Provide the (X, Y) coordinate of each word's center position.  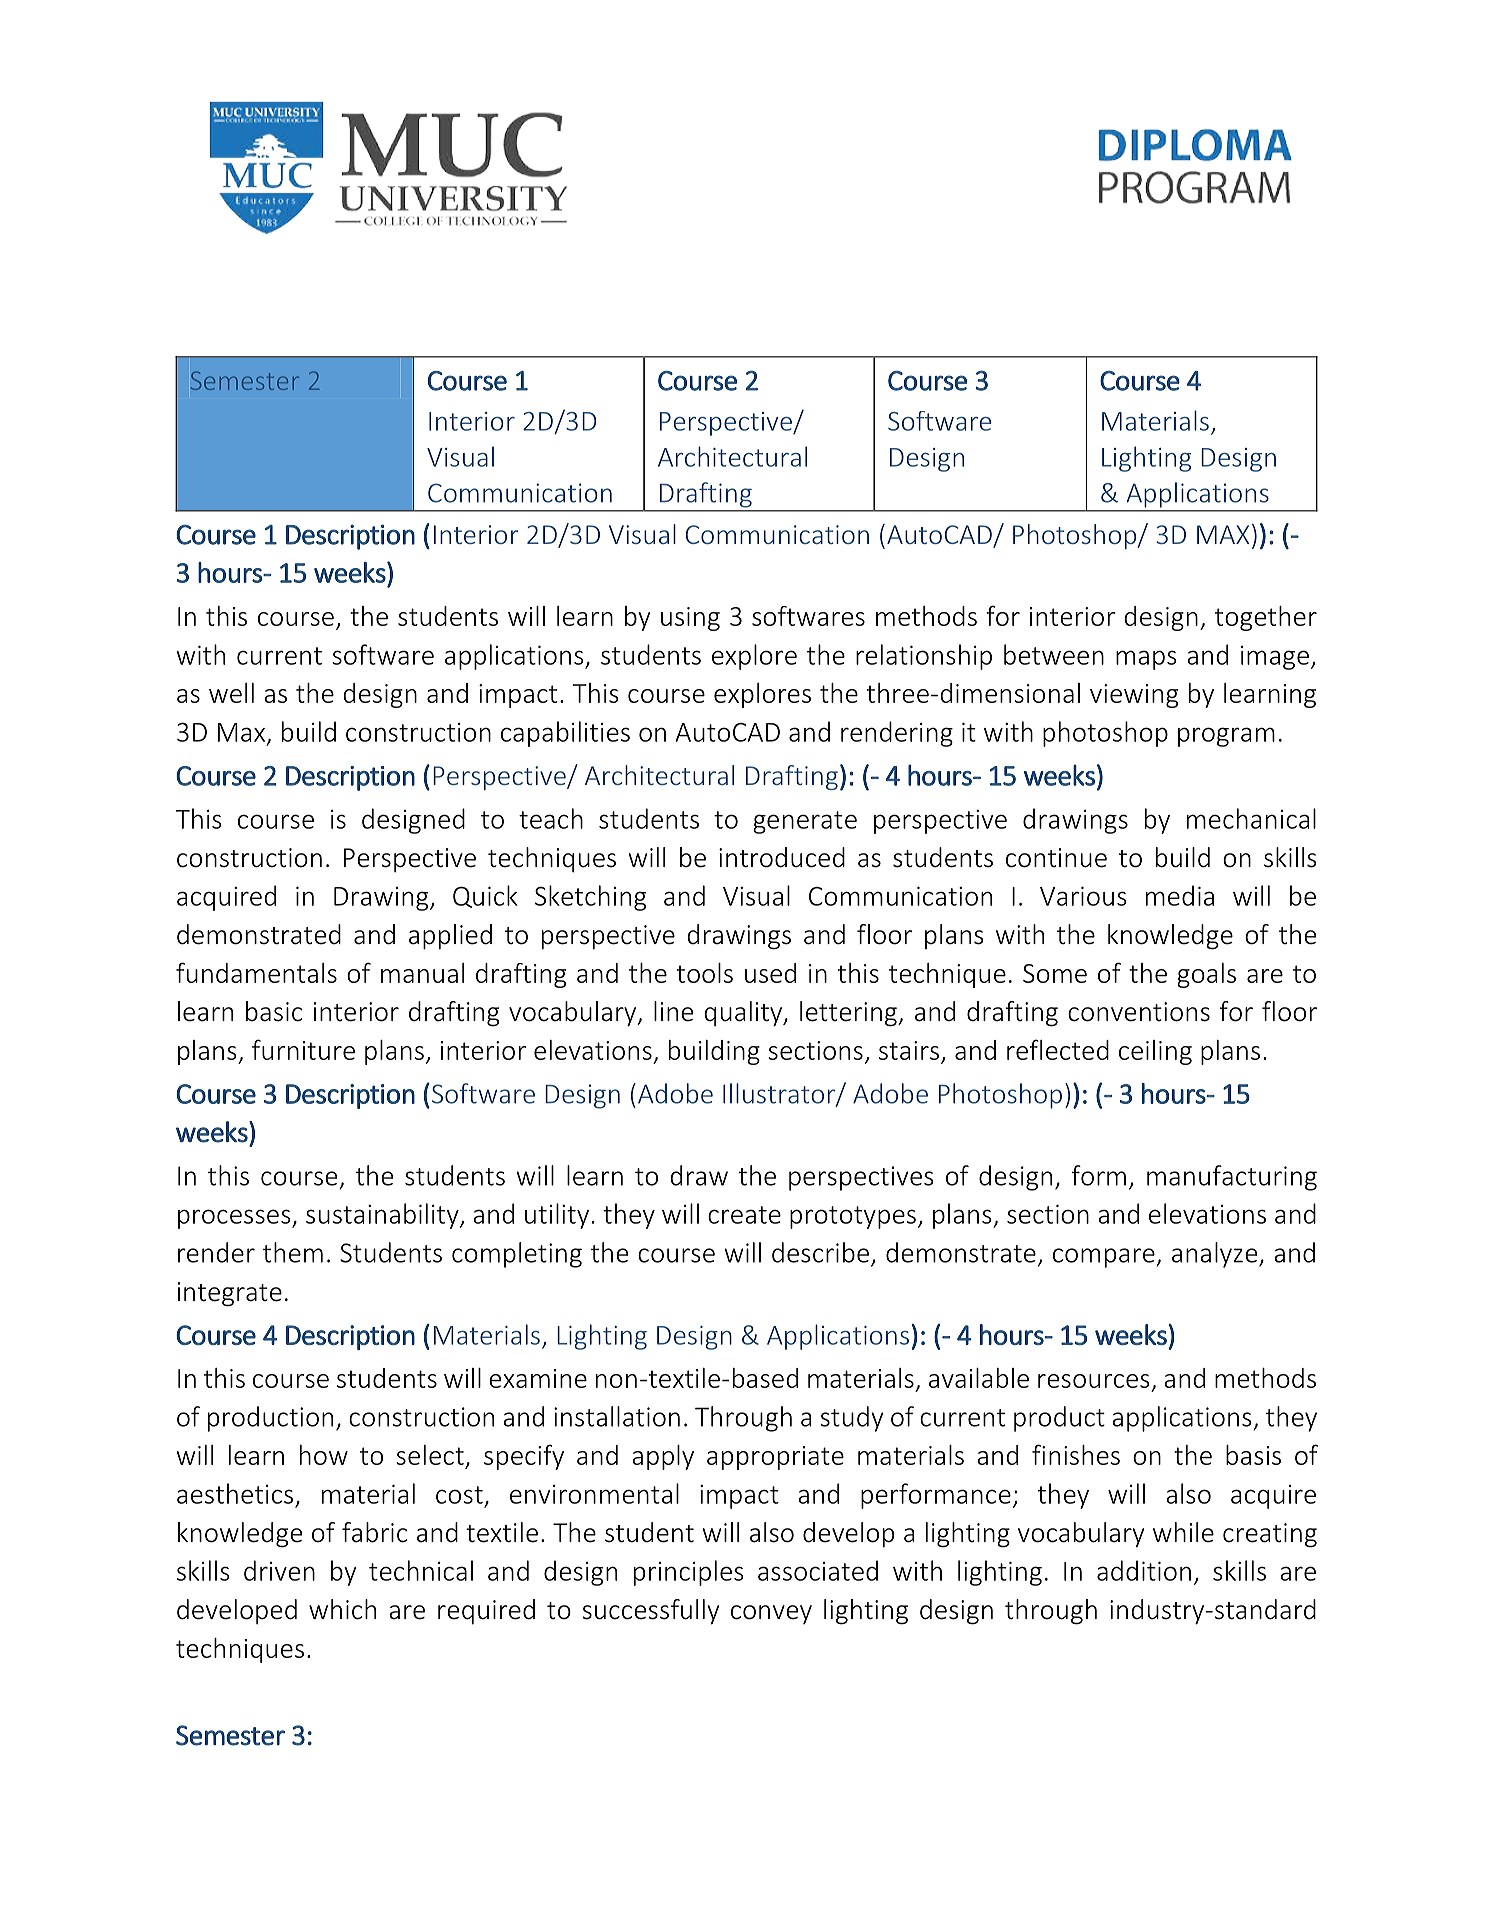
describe (820, 1252)
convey (771, 1614)
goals (1206, 975)
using (690, 619)
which (342, 1609)
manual (422, 973)
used (770, 973)
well (231, 693)
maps (1146, 660)
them (293, 1252)
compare (1104, 1258)
